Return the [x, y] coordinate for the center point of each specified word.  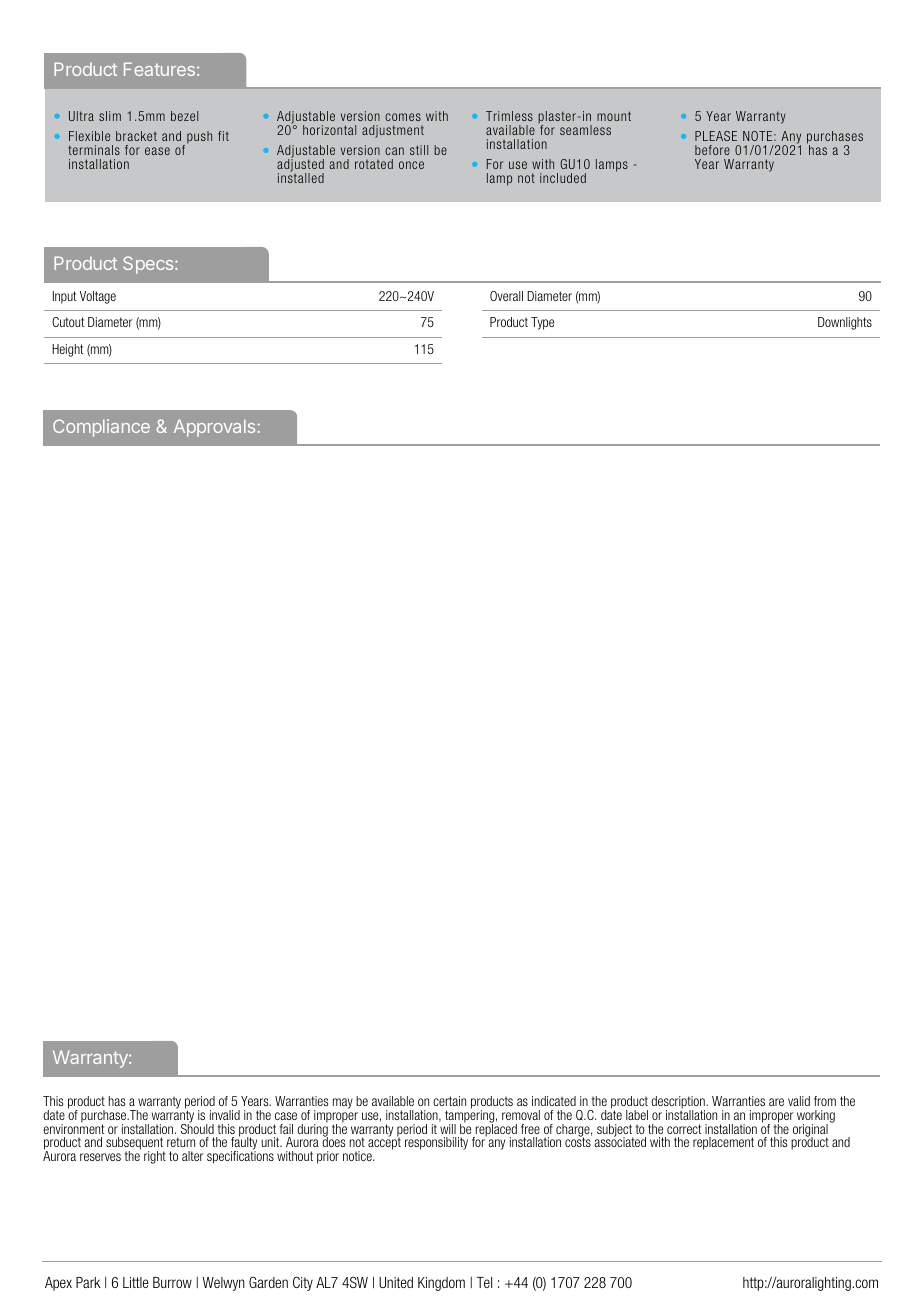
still [419, 150]
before [712, 150]
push [199, 137]
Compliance [101, 428]
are [776, 1102]
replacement [723, 1143]
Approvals [214, 428]
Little [136, 1282]
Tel [484, 1282]
